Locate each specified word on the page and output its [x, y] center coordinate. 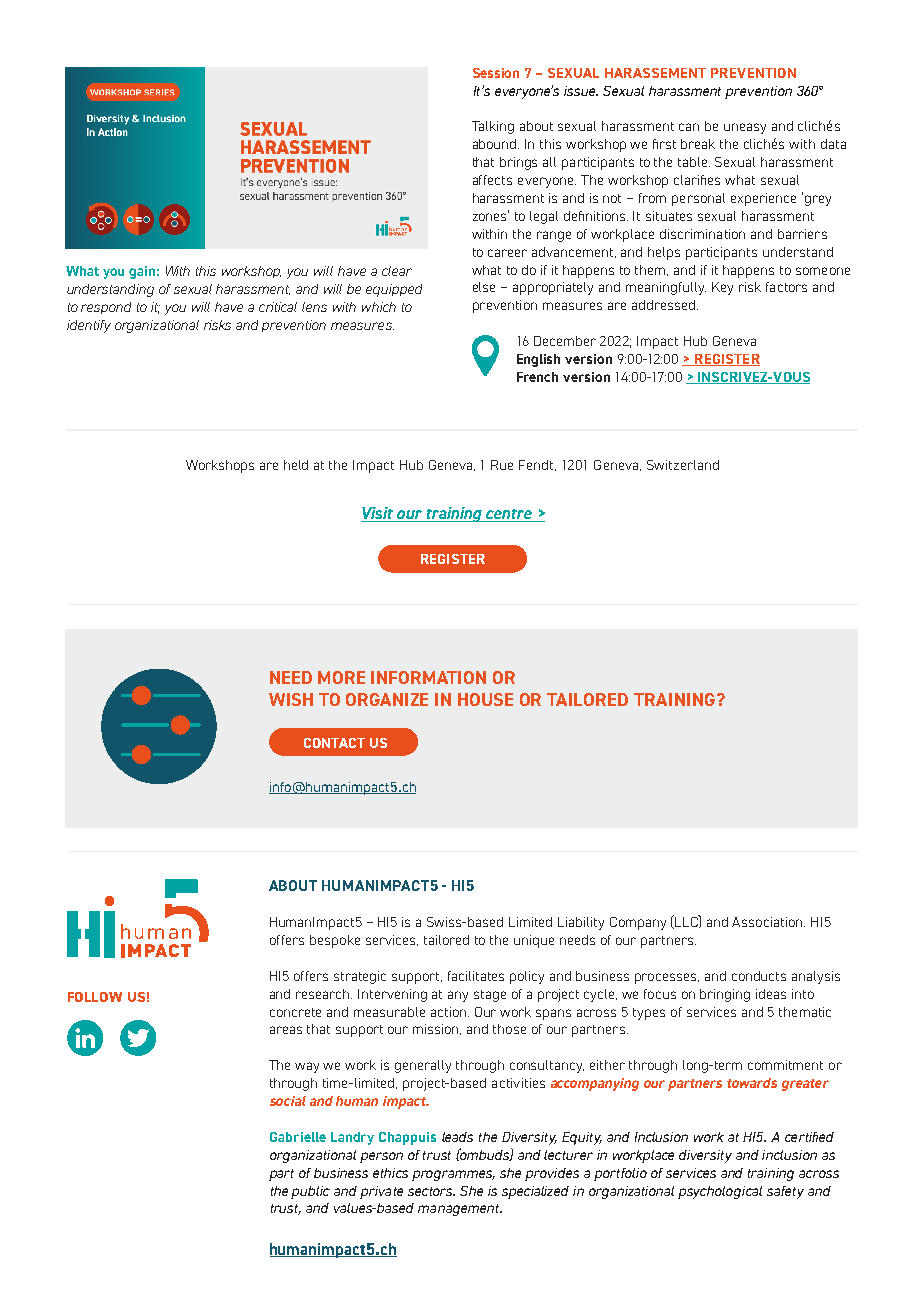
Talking [493, 127]
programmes [453, 1175]
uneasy [745, 128]
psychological [720, 1192]
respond [106, 308]
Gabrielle [298, 1137]
